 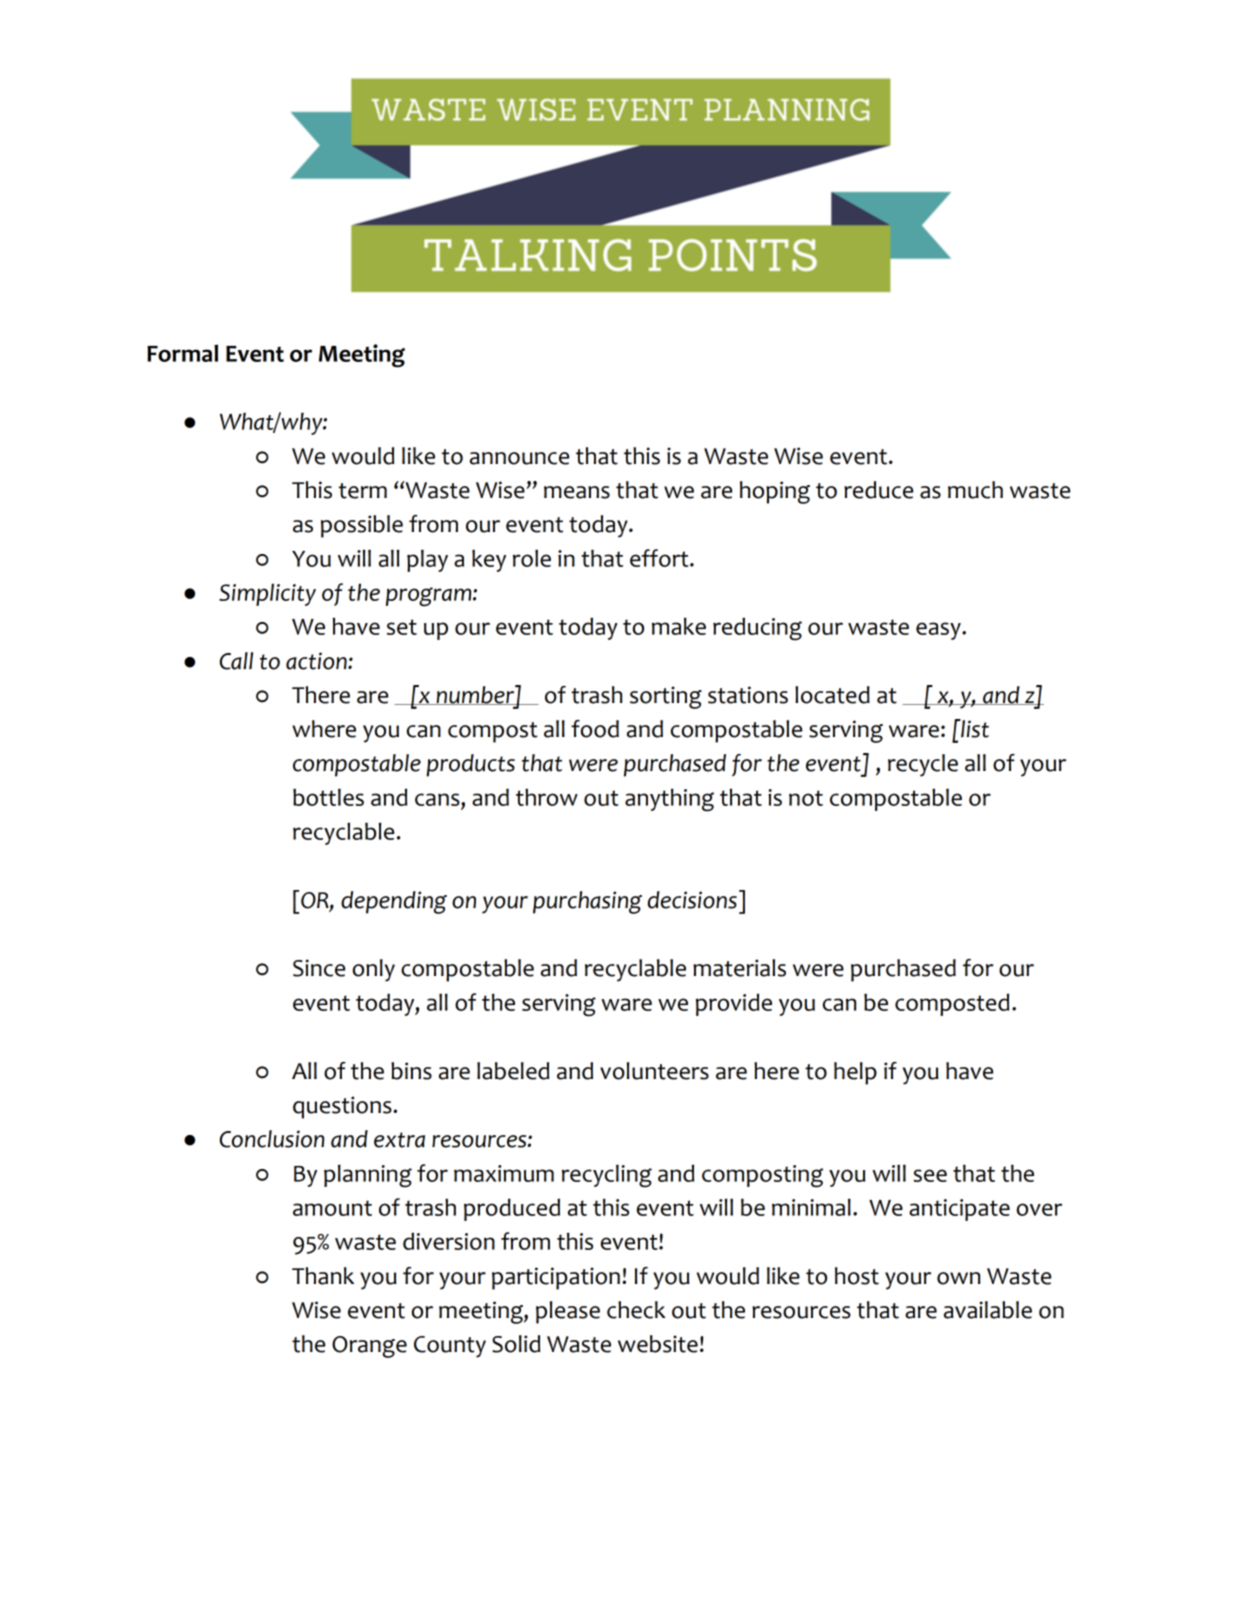 What do you see at coordinates (519, 458) in the document?
I see `announce` at bounding box center [519, 458].
